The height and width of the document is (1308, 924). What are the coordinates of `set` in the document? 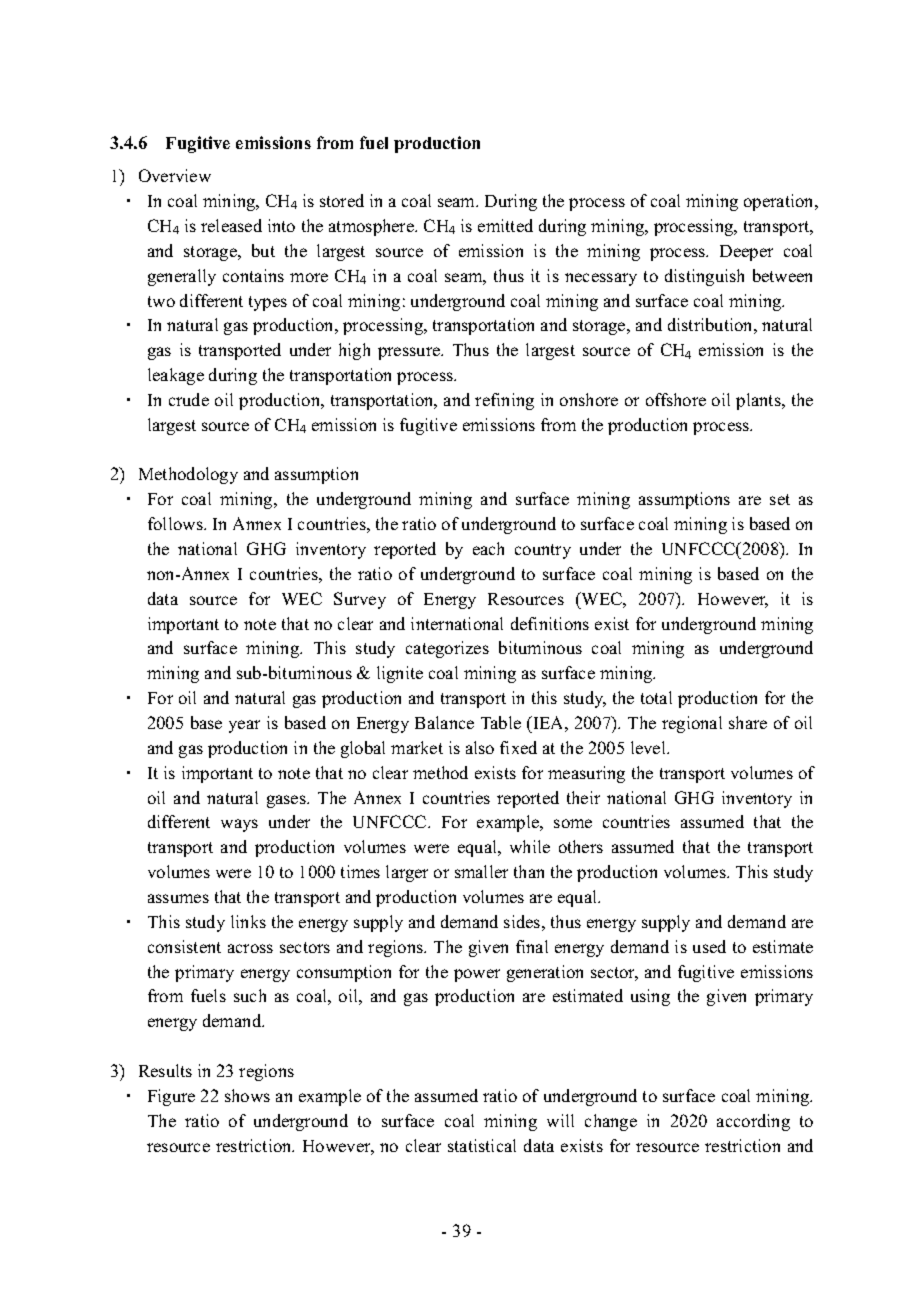 It's located at (780, 499).
